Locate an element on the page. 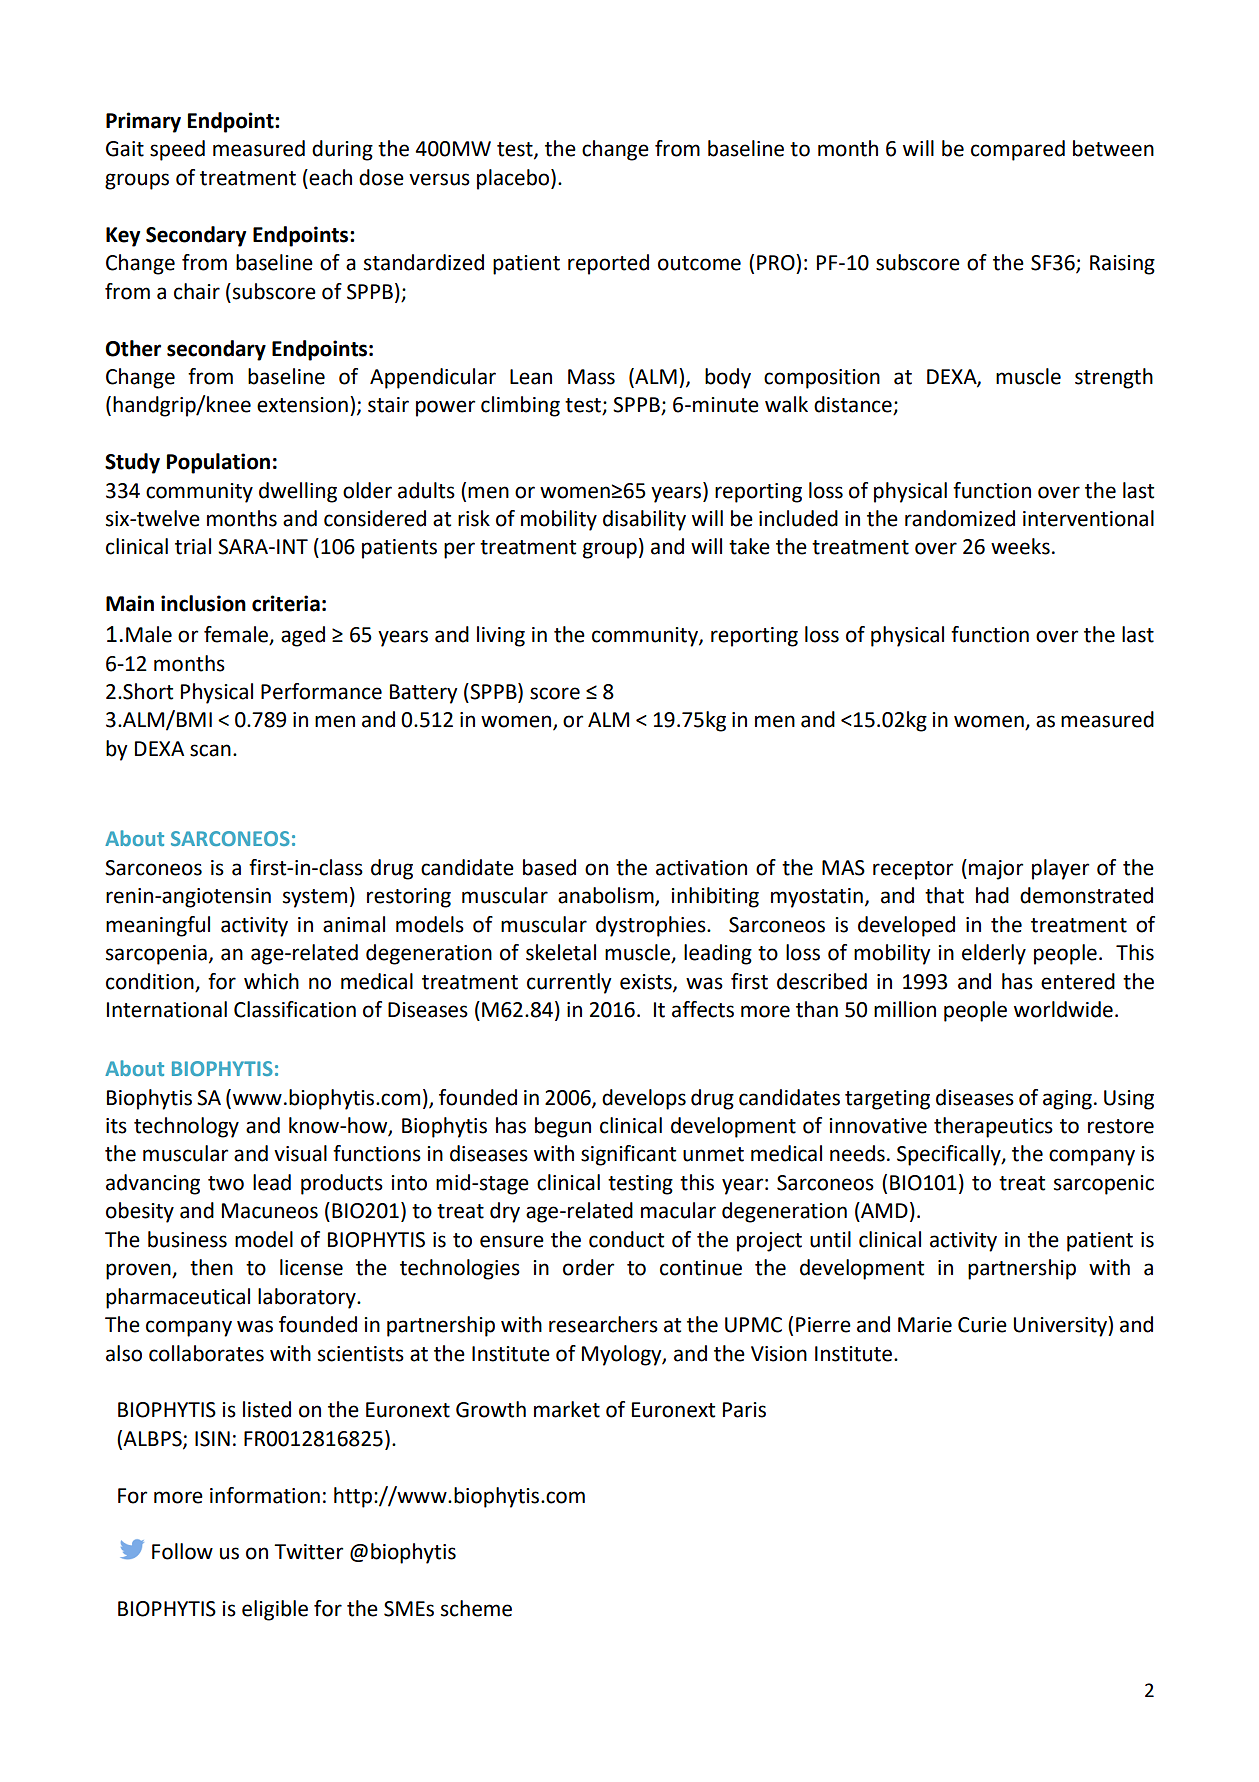 Image resolution: width=1259 pixels, height=1782 pixels. placebo is located at coordinates (513, 179).
